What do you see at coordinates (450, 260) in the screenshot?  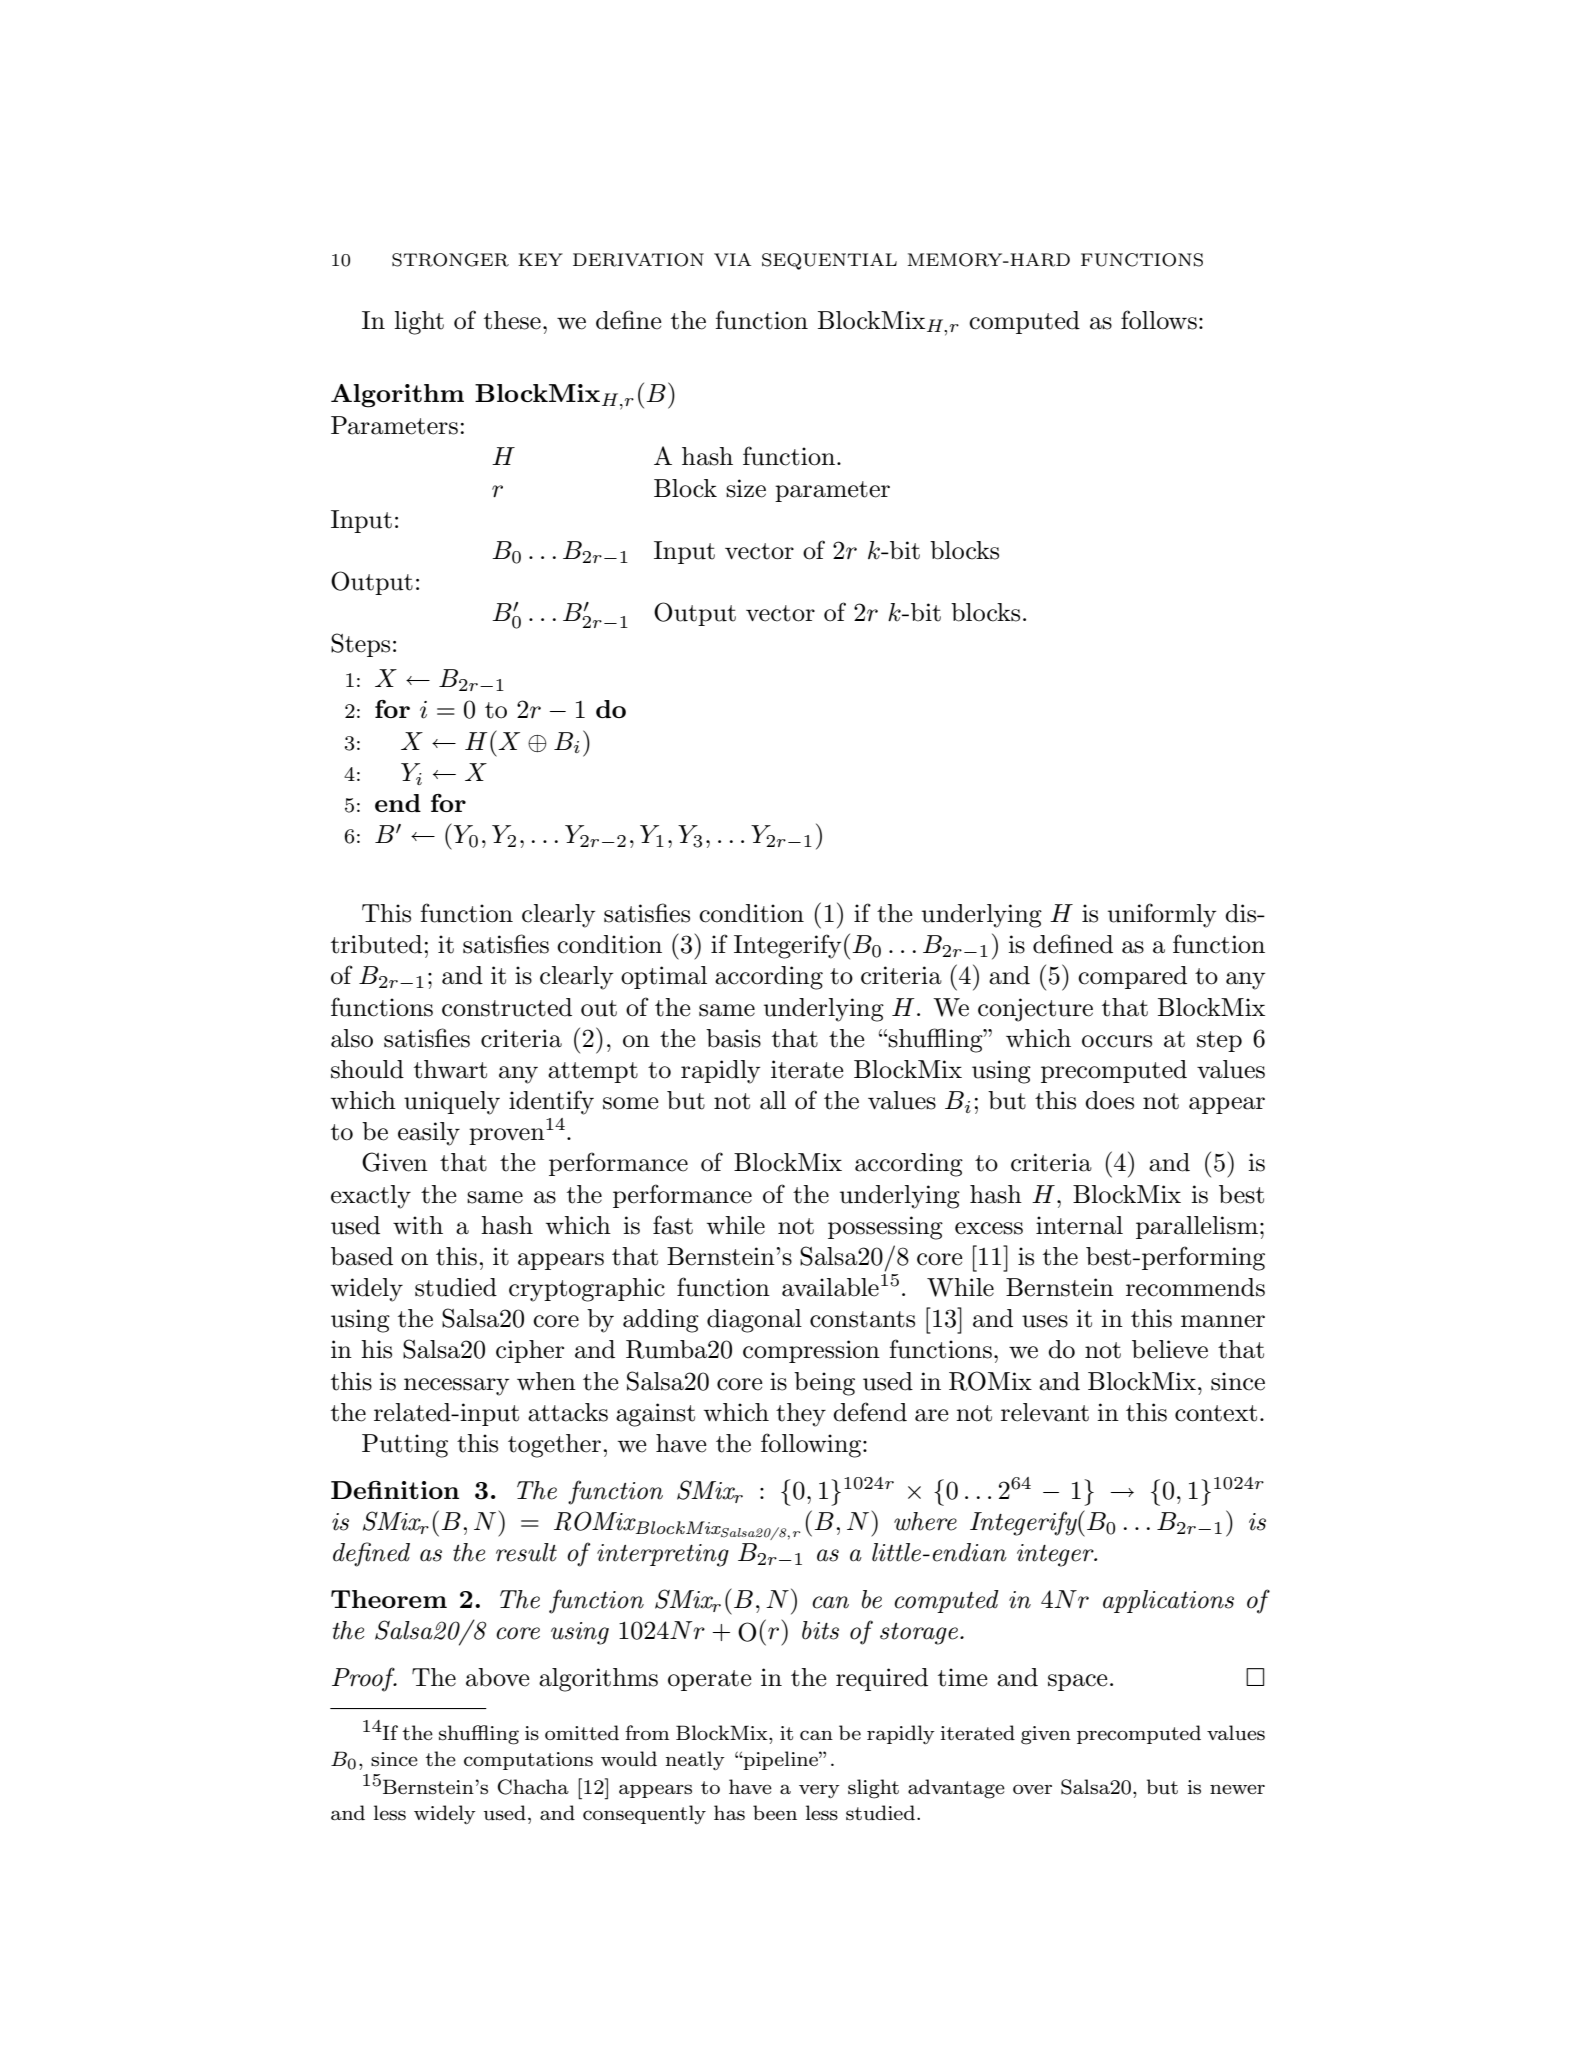 I see `STRONGER` at bounding box center [450, 260].
